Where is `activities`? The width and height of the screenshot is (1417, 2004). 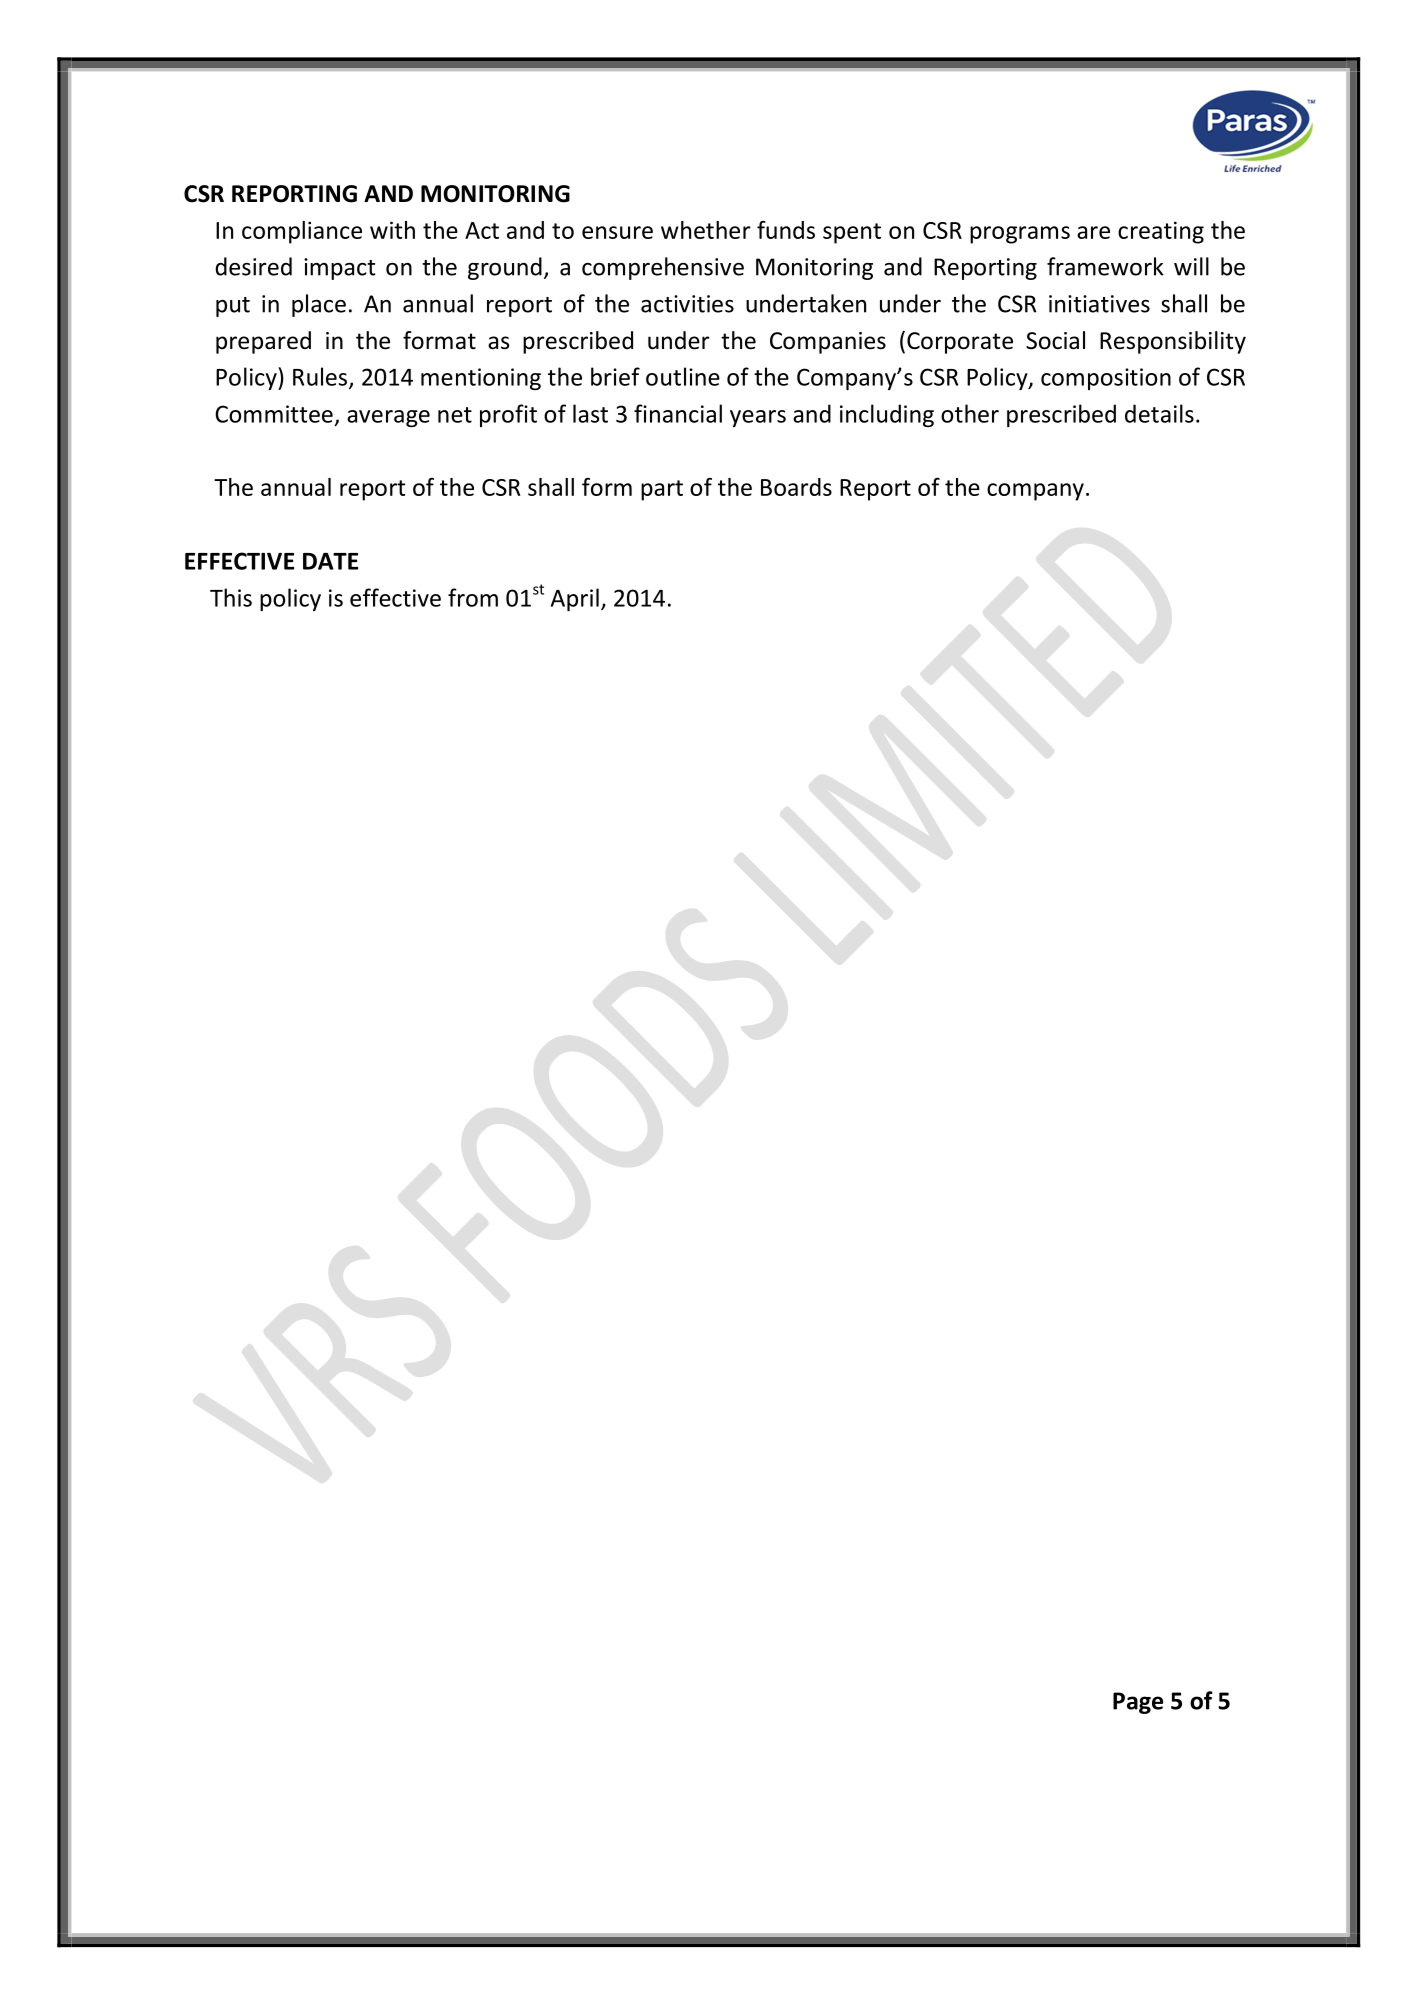
activities is located at coordinates (687, 304).
